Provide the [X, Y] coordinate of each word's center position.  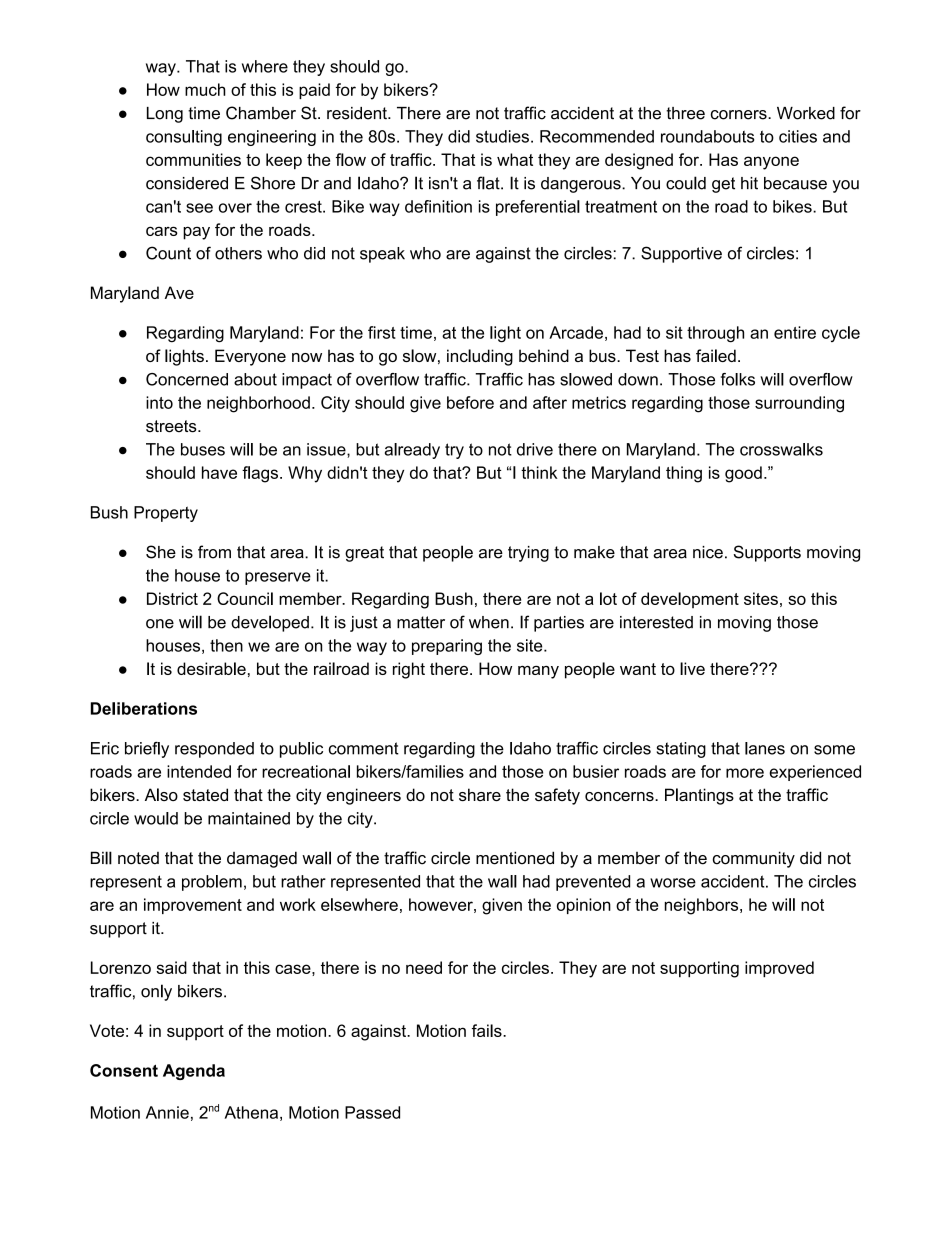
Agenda [194, 1072]
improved [779, 969]
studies [502, 136]
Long [165, 115]
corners [740, 115]
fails [488, 1030]
